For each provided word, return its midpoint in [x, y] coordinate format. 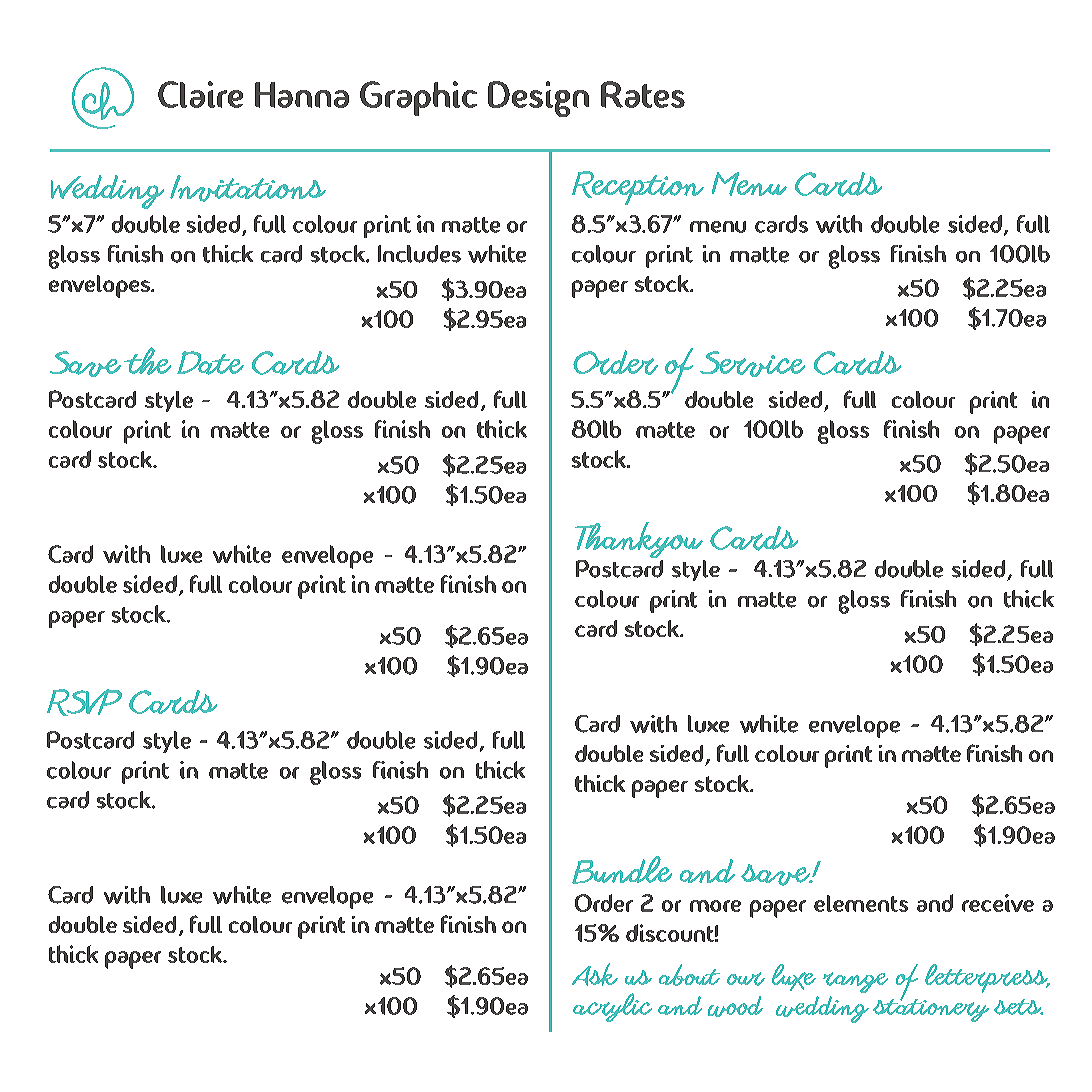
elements [861, 903]
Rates [643, 94]
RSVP [84, 702]
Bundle [622, 870]
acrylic [612, 1007]
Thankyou [640, 541]
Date [210, 363]
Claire [200, 94]
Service [752, 364]
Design [538, 99]
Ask [595, 974]
